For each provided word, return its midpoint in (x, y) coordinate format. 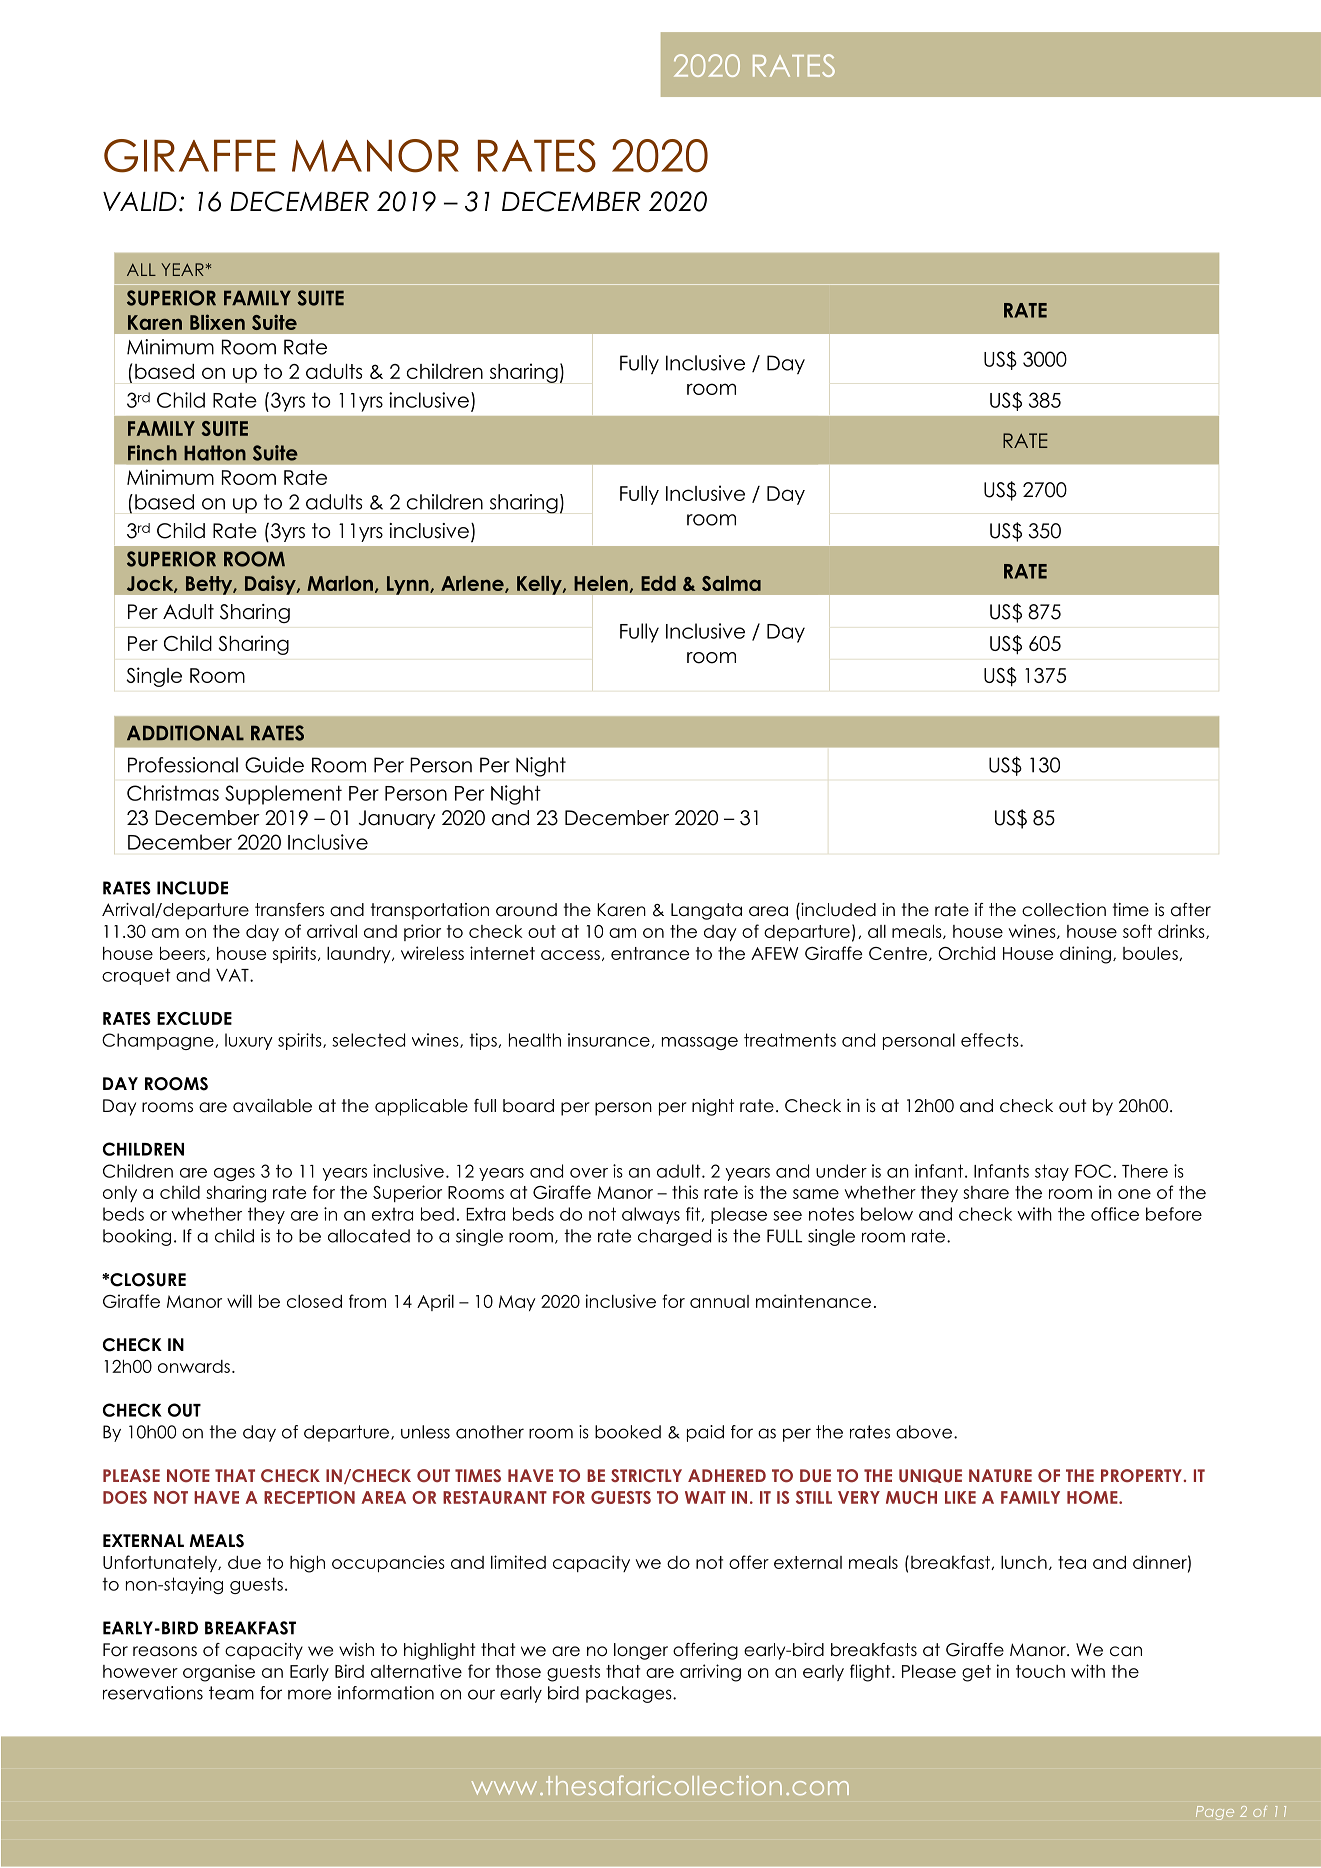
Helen (601, 583)
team (231, 1693)
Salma (731, 583)
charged (674, 1237)
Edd (658, 583)
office (1115, 1214)
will (239, 1301)
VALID (140, 201)
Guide (274, 765)
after (1191, 910)
